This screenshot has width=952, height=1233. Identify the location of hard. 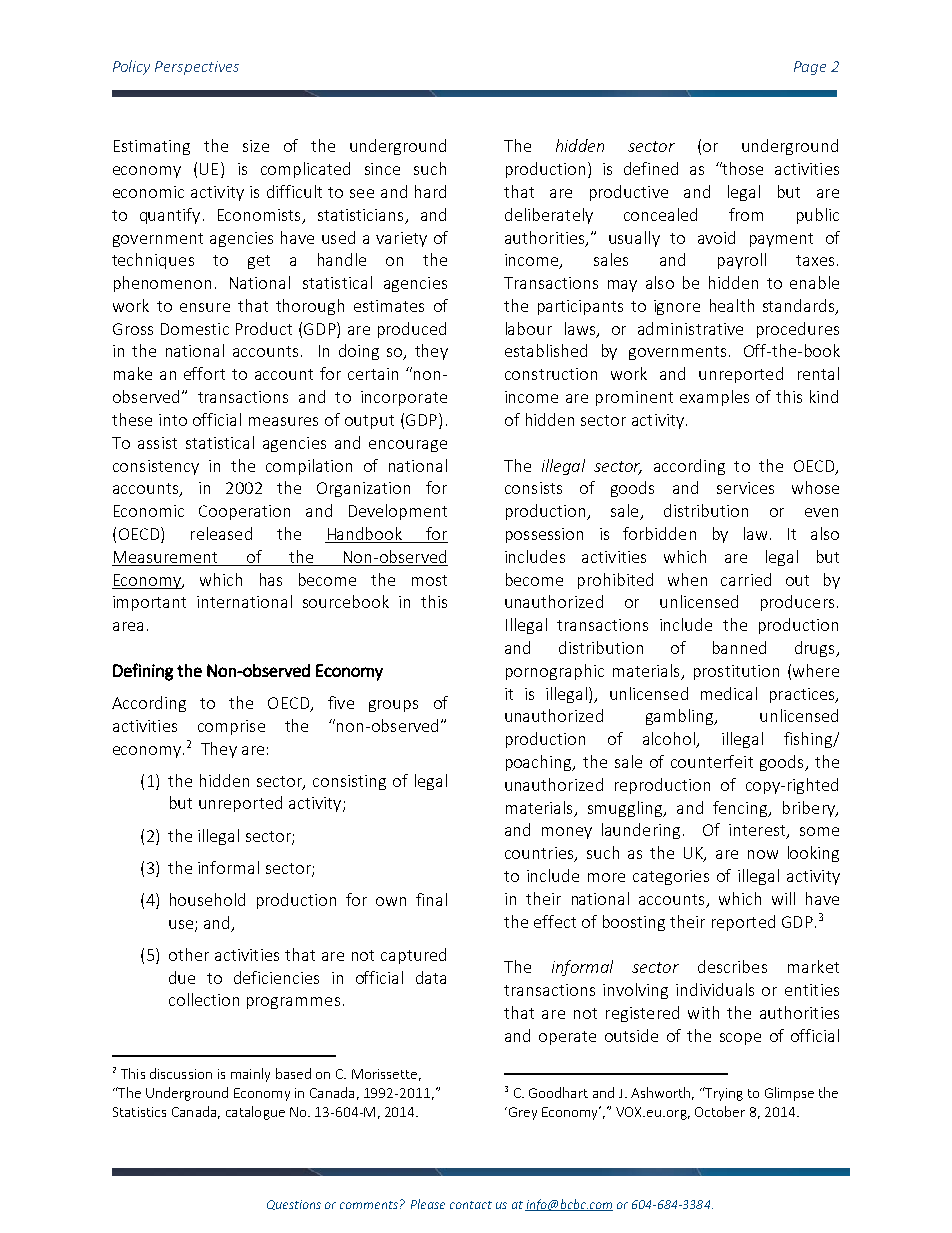
(430, 191).
